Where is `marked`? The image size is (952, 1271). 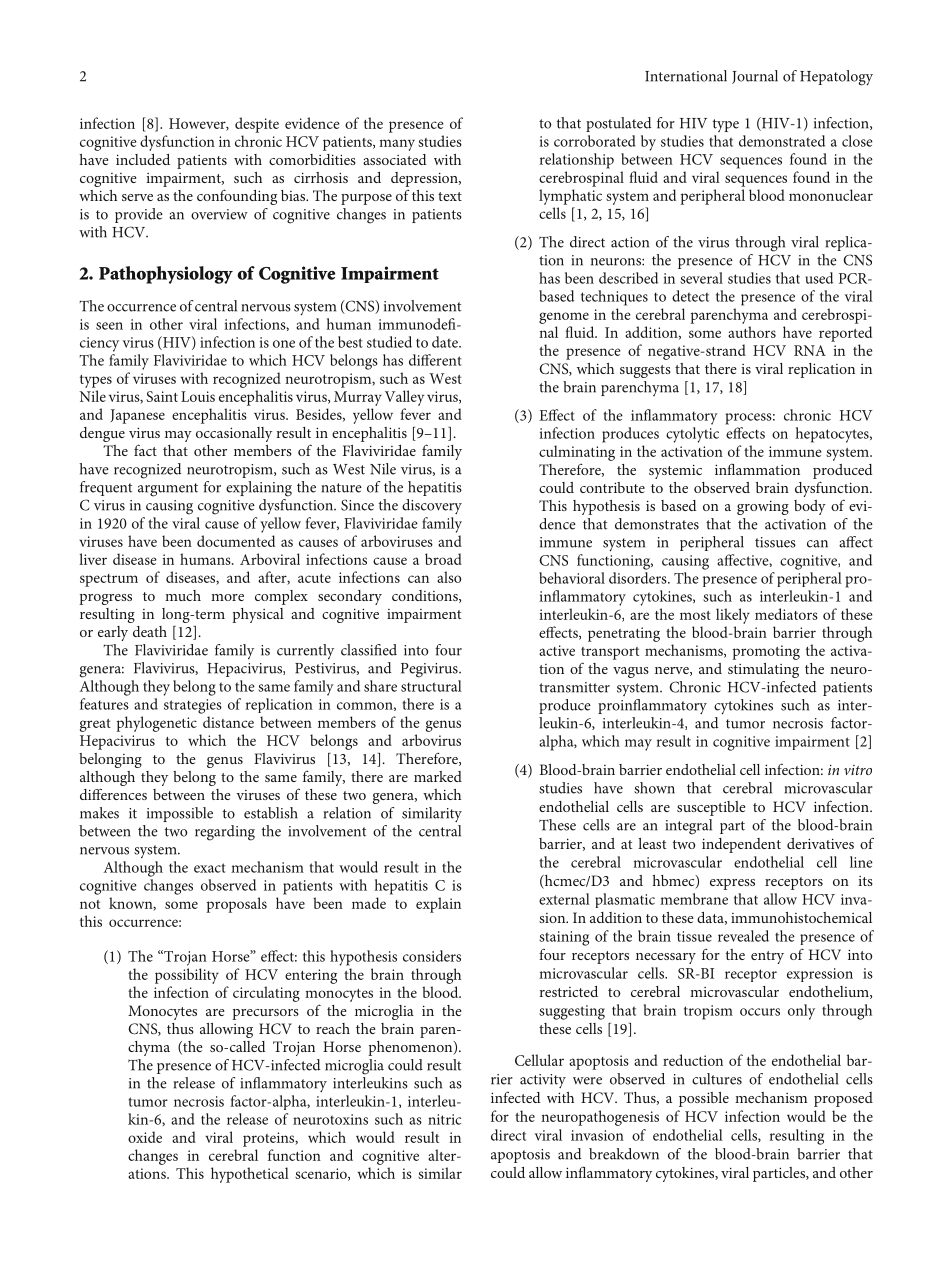 marked is located at coordinates (438, 776).
